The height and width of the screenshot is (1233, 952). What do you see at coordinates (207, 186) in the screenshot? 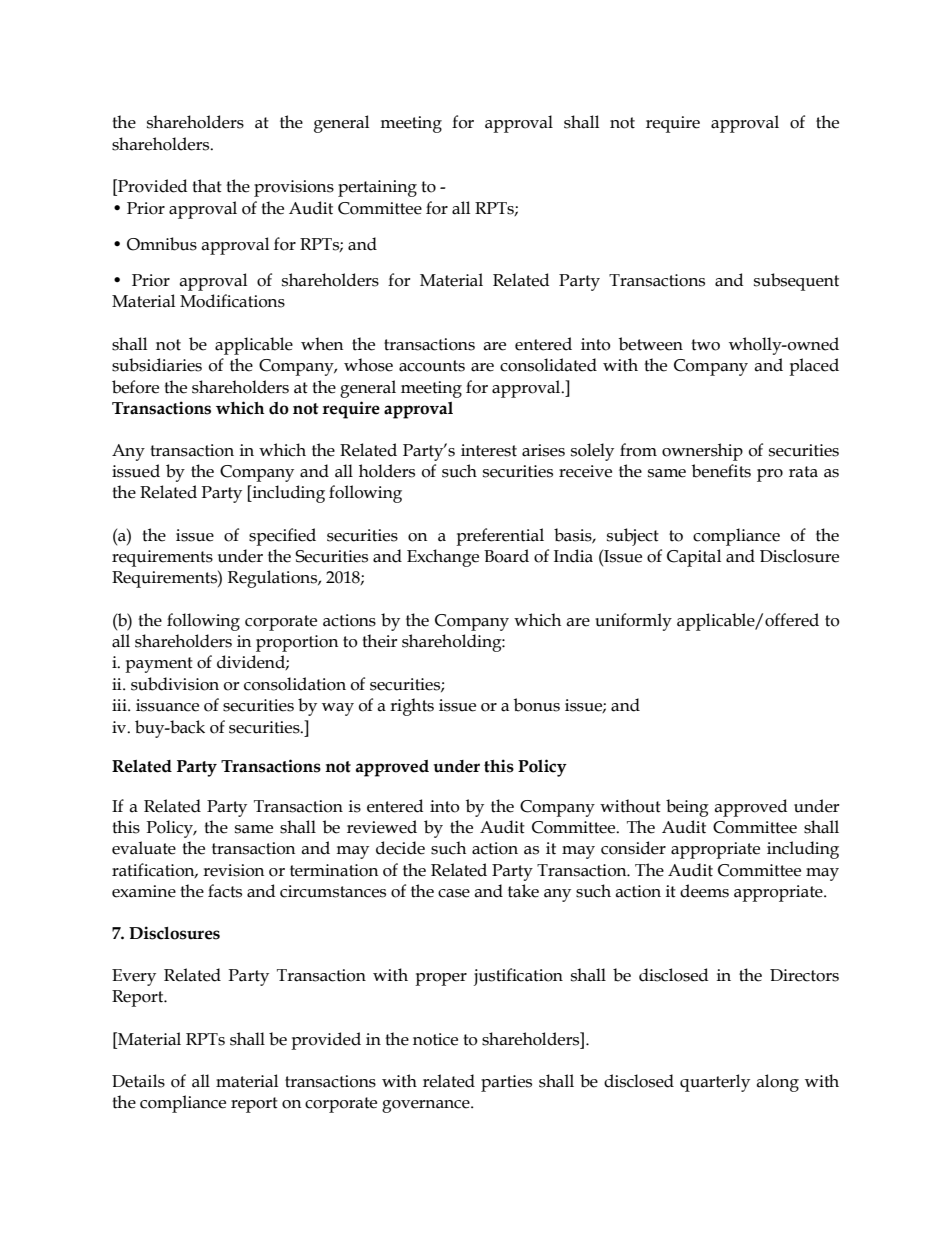
I see `that` at bounding box center [207, 186].
